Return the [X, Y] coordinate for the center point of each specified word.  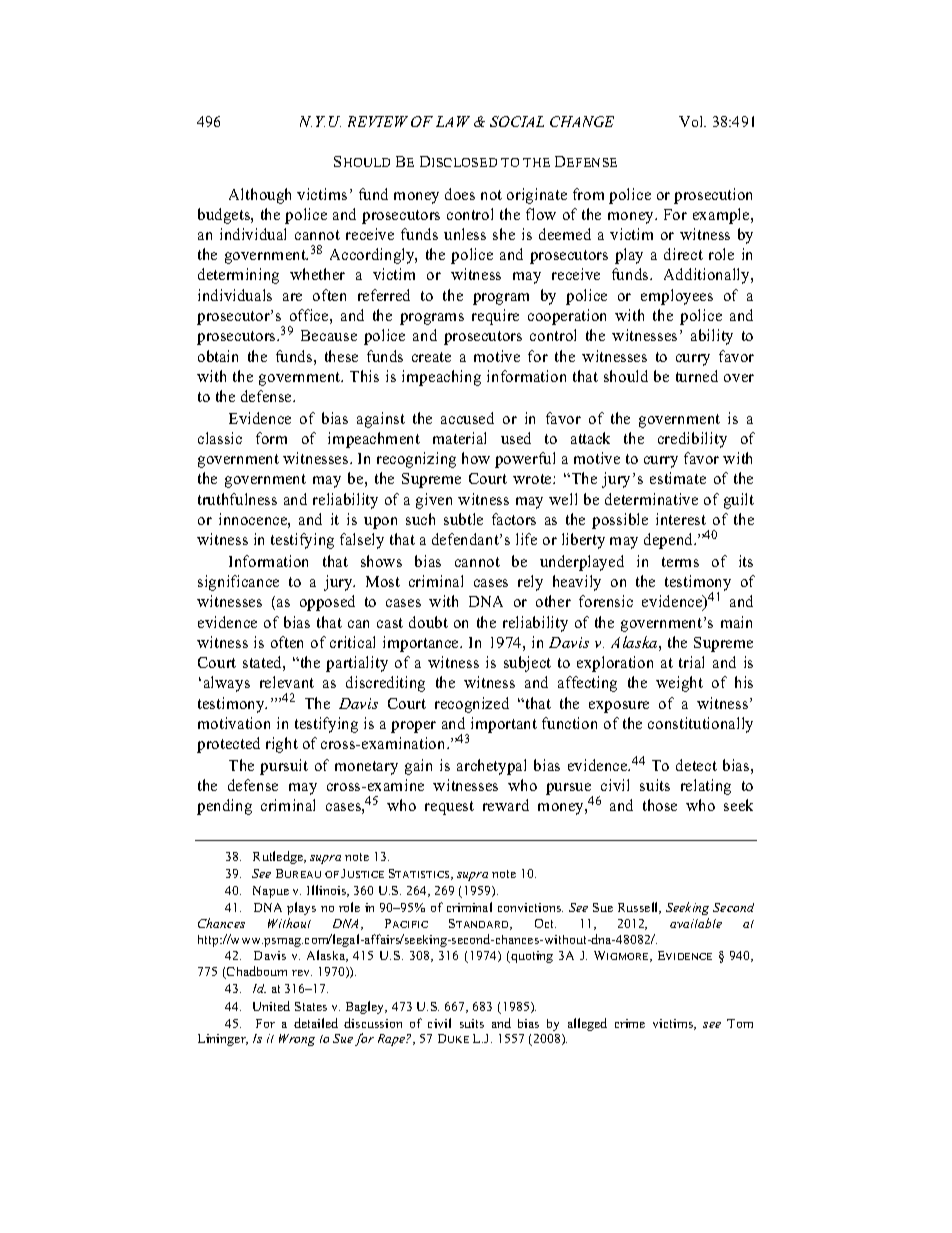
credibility [692, 440]
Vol [692, 121]
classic [220, 438]
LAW [453, 121]
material [459, 438]
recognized [472, 705]
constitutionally [700, 725]
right [282, 745]
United [271, 1006]
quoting [531, 957]
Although [260, 196]
